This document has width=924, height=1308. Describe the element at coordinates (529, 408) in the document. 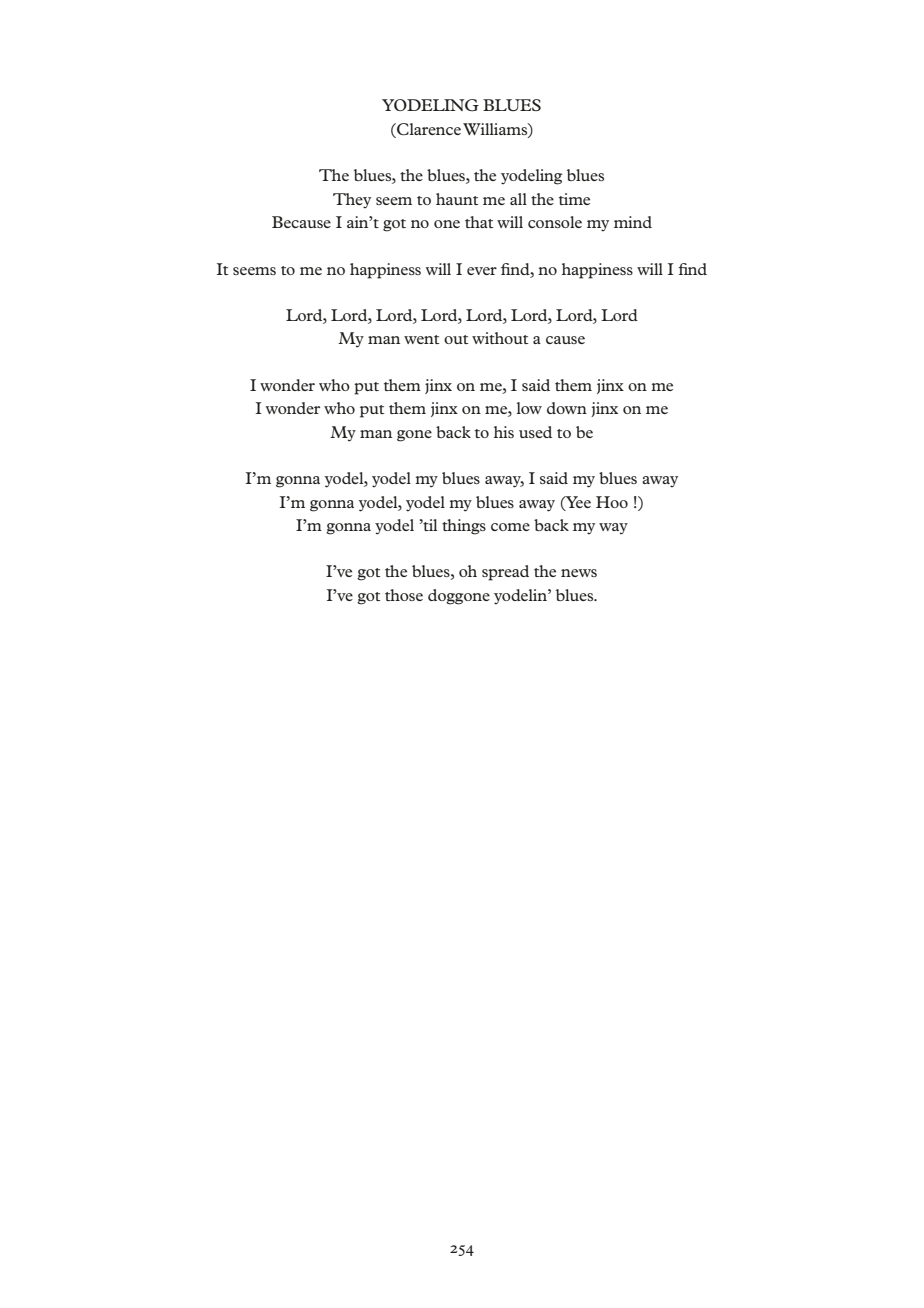

I see `low` at that location.
